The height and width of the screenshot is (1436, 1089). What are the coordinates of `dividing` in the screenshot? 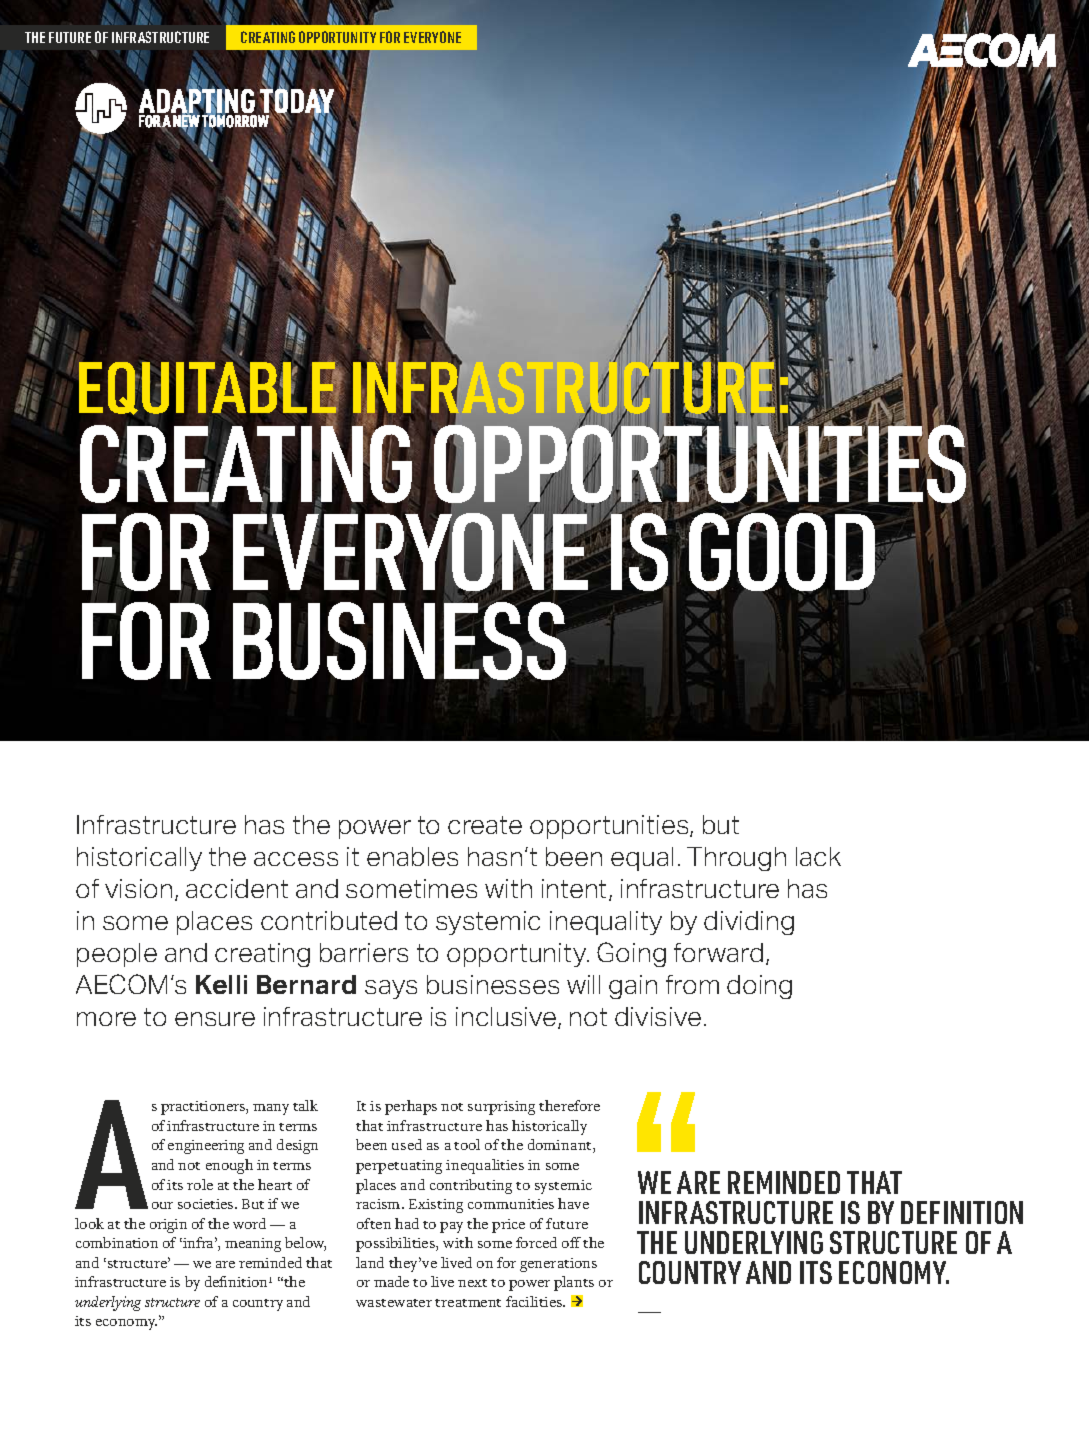 It's located at (749, 923).
